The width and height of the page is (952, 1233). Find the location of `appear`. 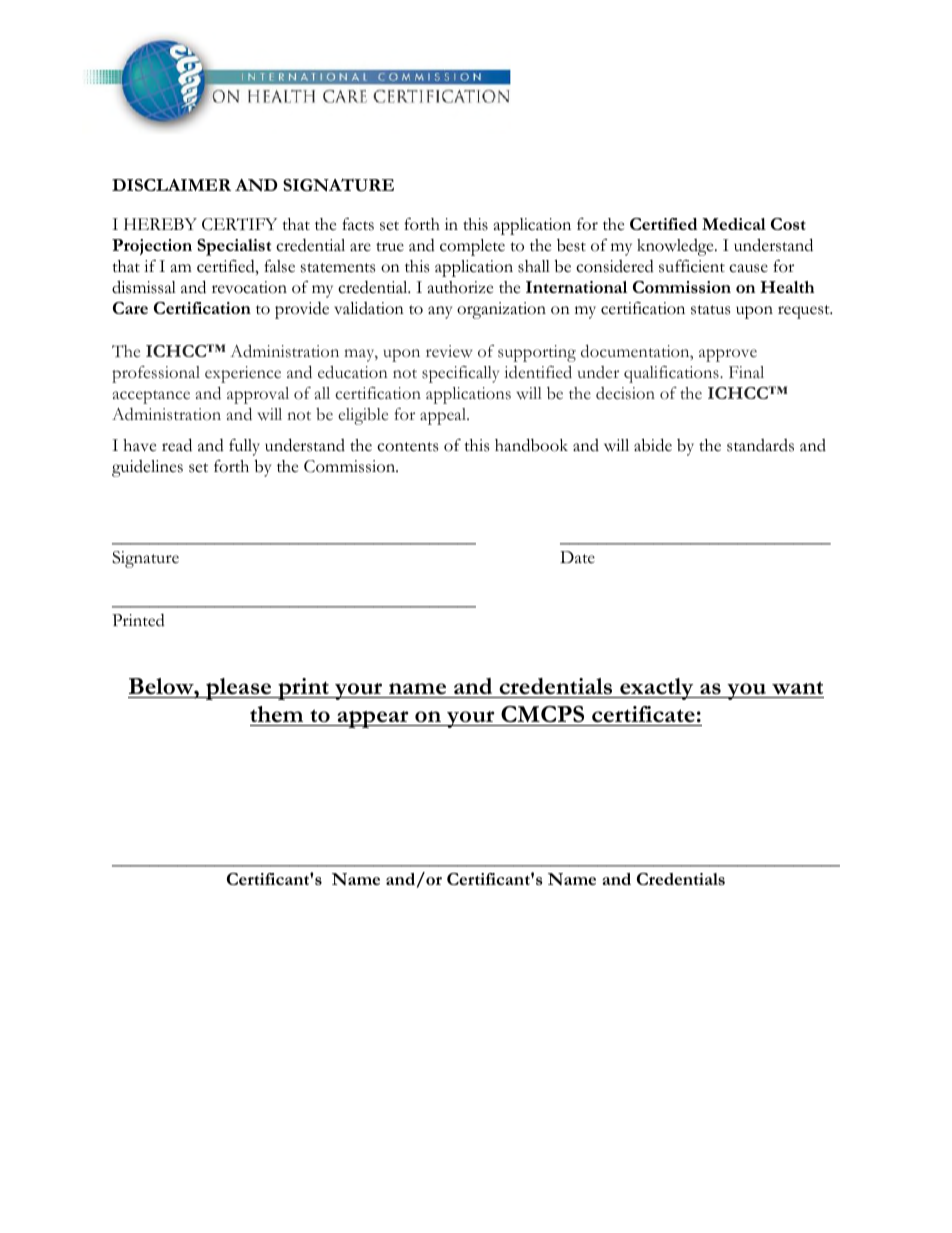

appear is located at coordinates (373, 719).
